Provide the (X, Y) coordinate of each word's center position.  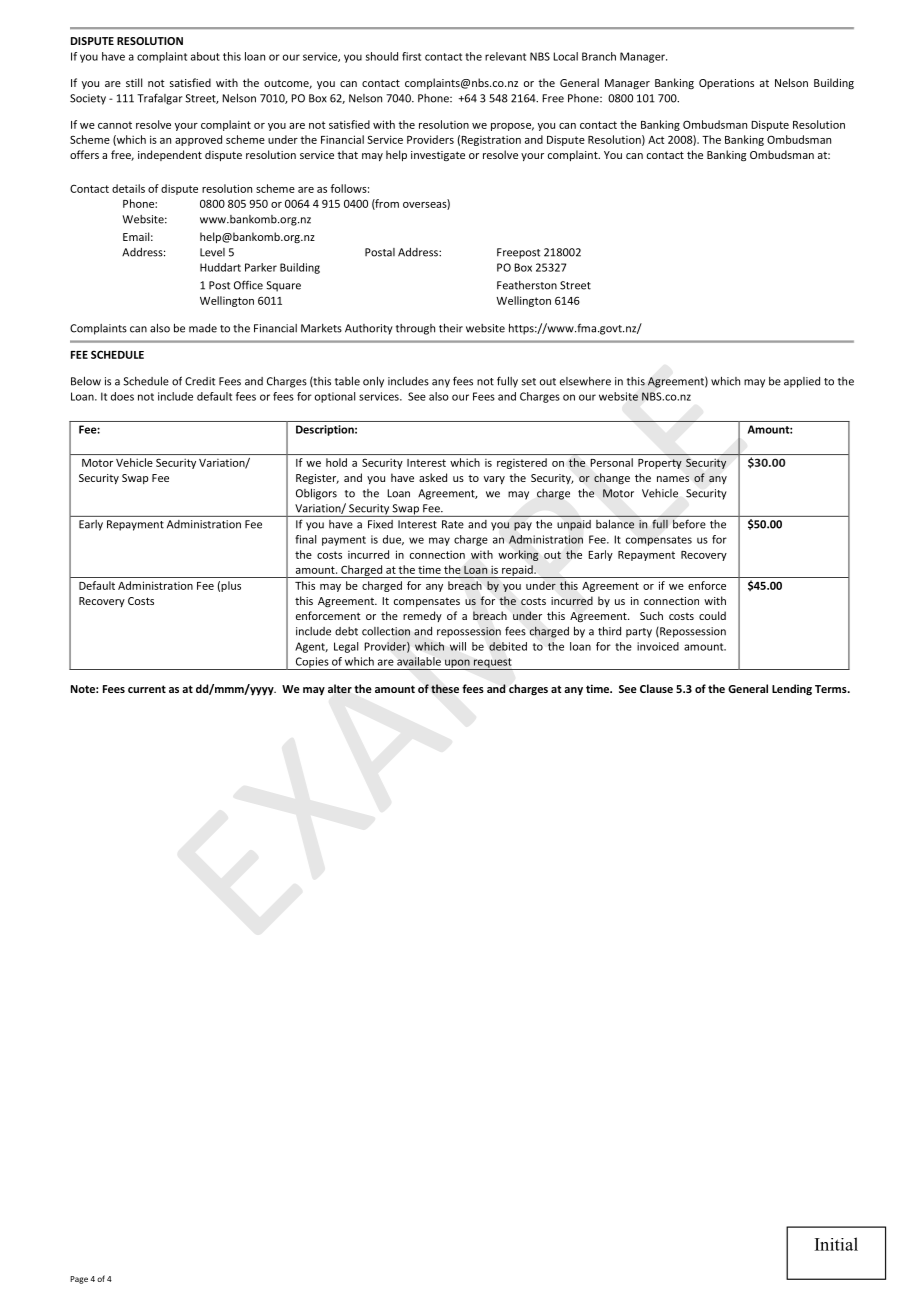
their (451, 328)
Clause (656, 688)
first (411, 56)
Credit (200, 381)
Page (79, 1280)
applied (802, 382)
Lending (792, 689)
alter (340, 689)
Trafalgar (160, 99)
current (147, 689)
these (445, 688)
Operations (726, 84)
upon (457, 664)
